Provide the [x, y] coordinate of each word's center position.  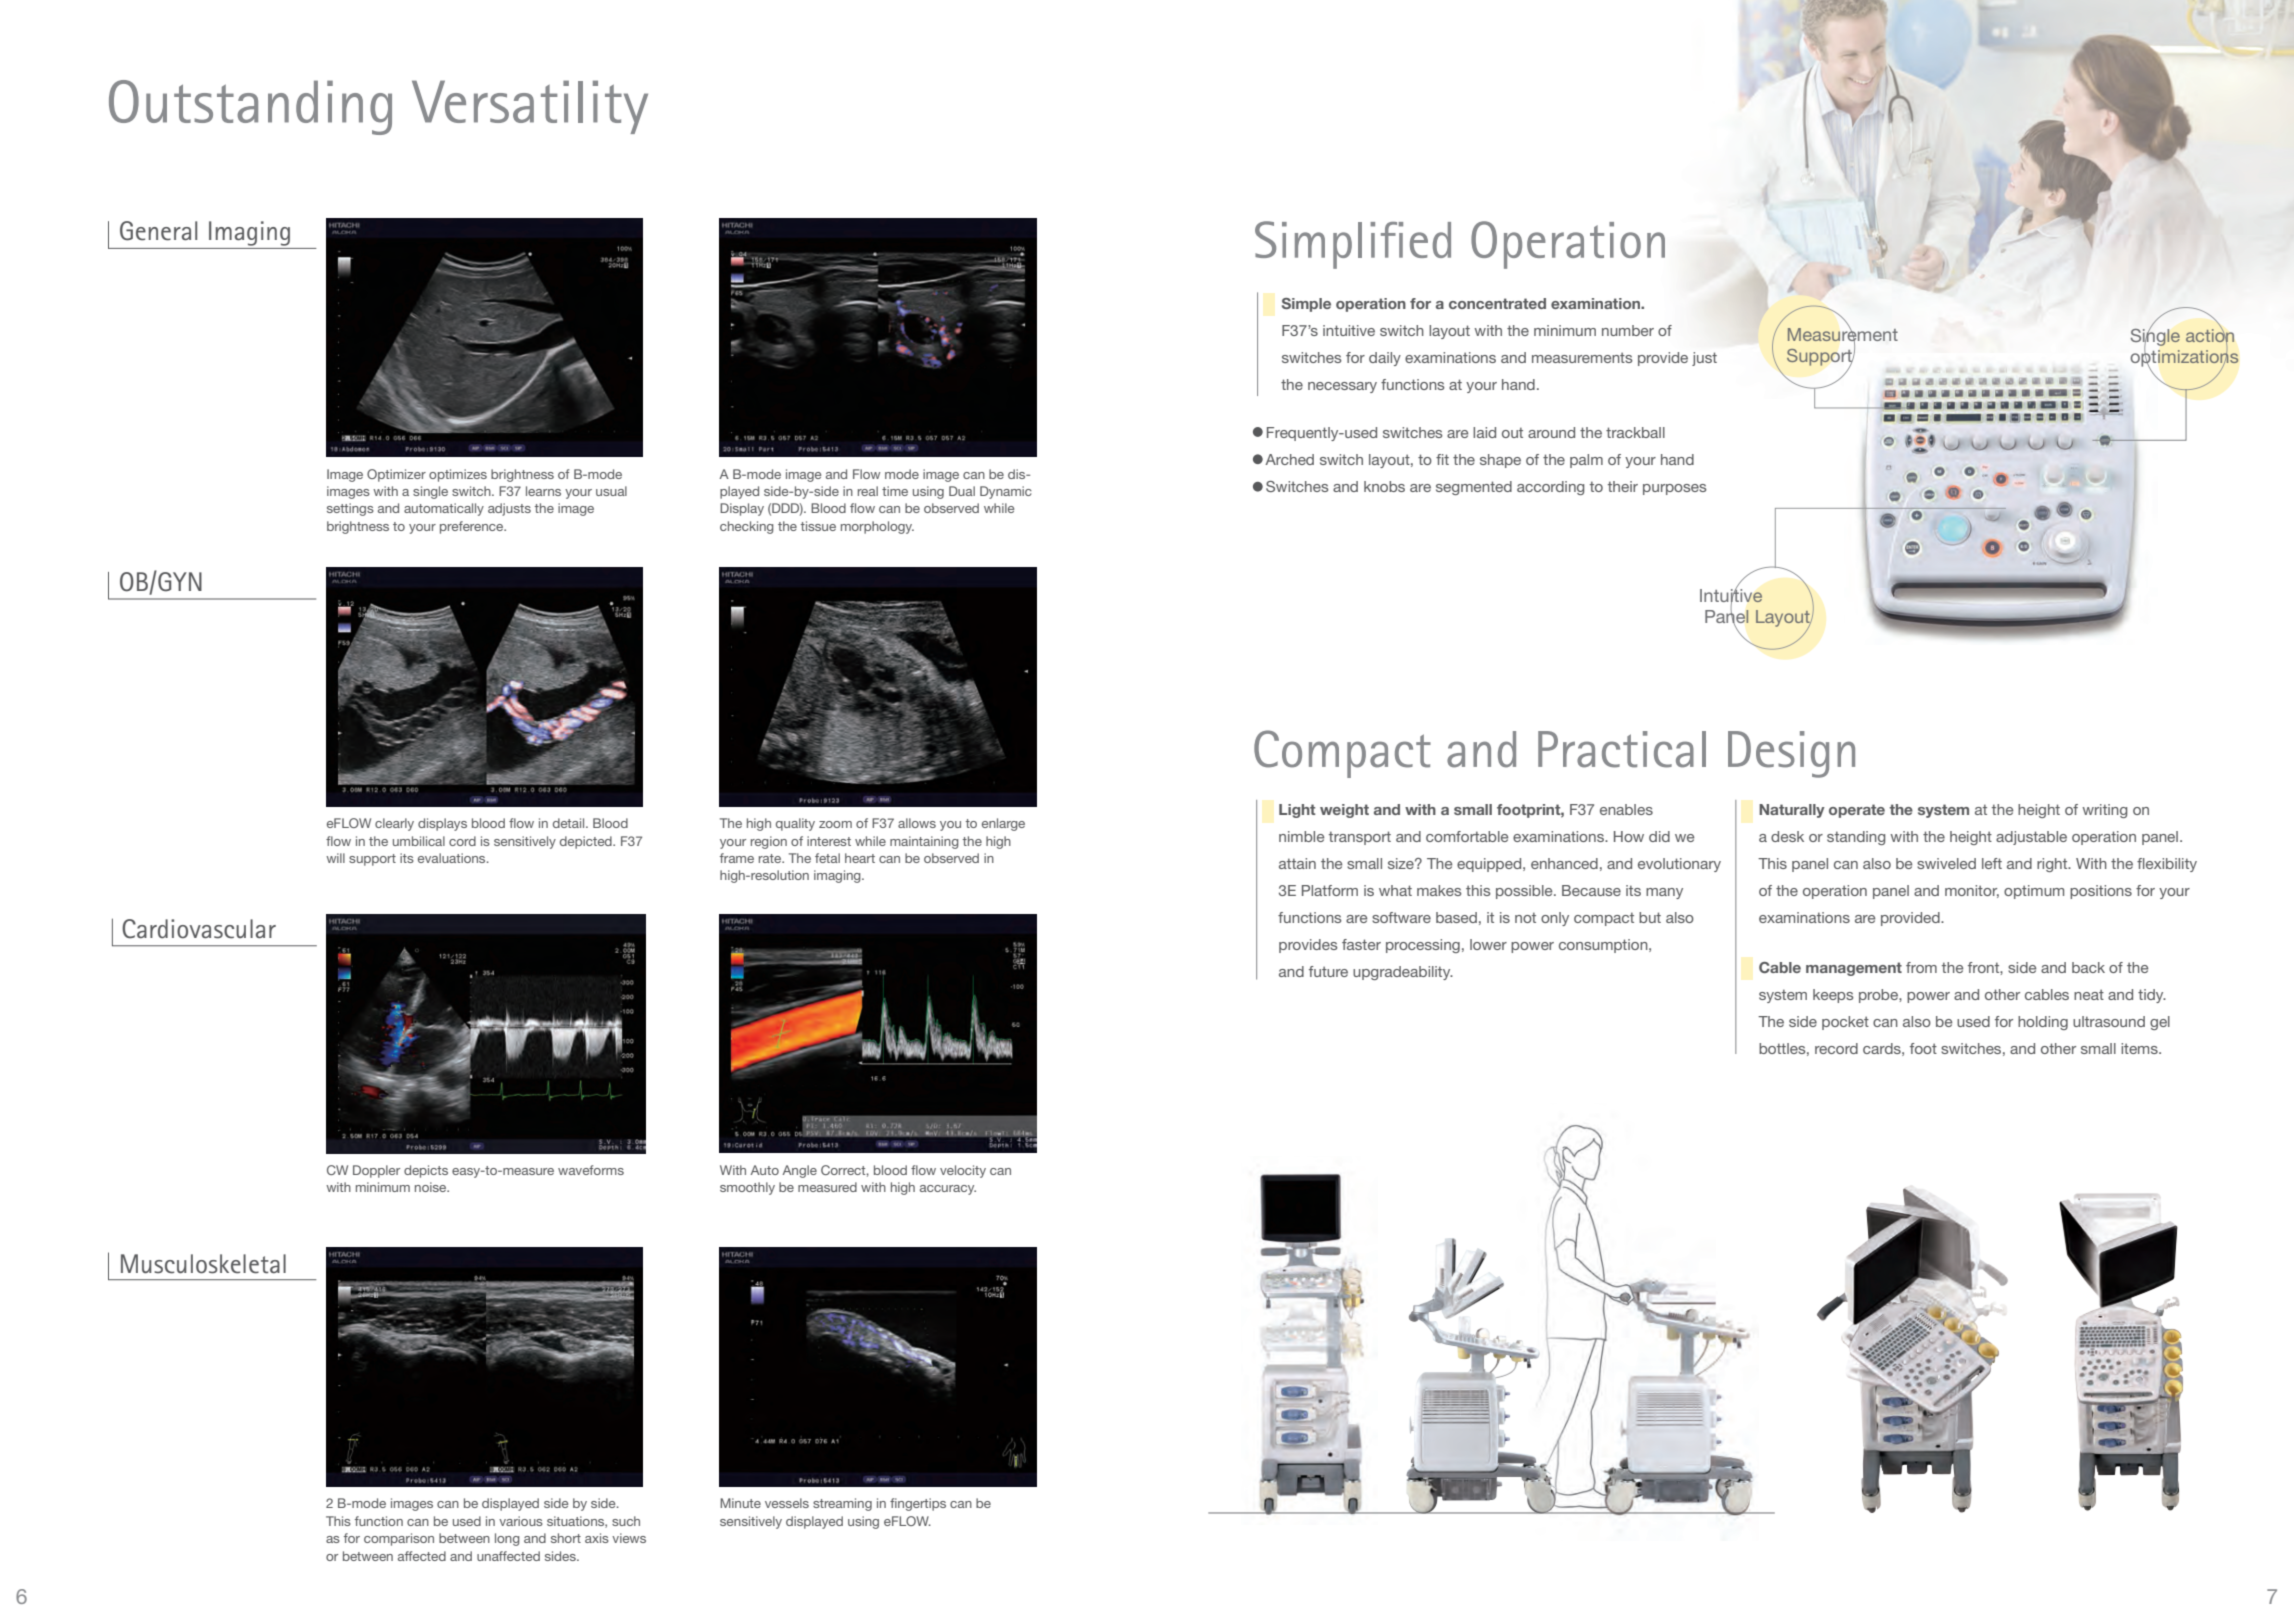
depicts [426, 1171]
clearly [394, 824]
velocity [963, 1171]
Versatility [530, 107]
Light [1297, 811]
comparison [399, 1539]
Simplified [1353, 245]
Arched [1289, 459]
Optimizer [396, 475]
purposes [1675, 489]
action [2210, 335]
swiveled [1946, 863]
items [2140, 1048]
